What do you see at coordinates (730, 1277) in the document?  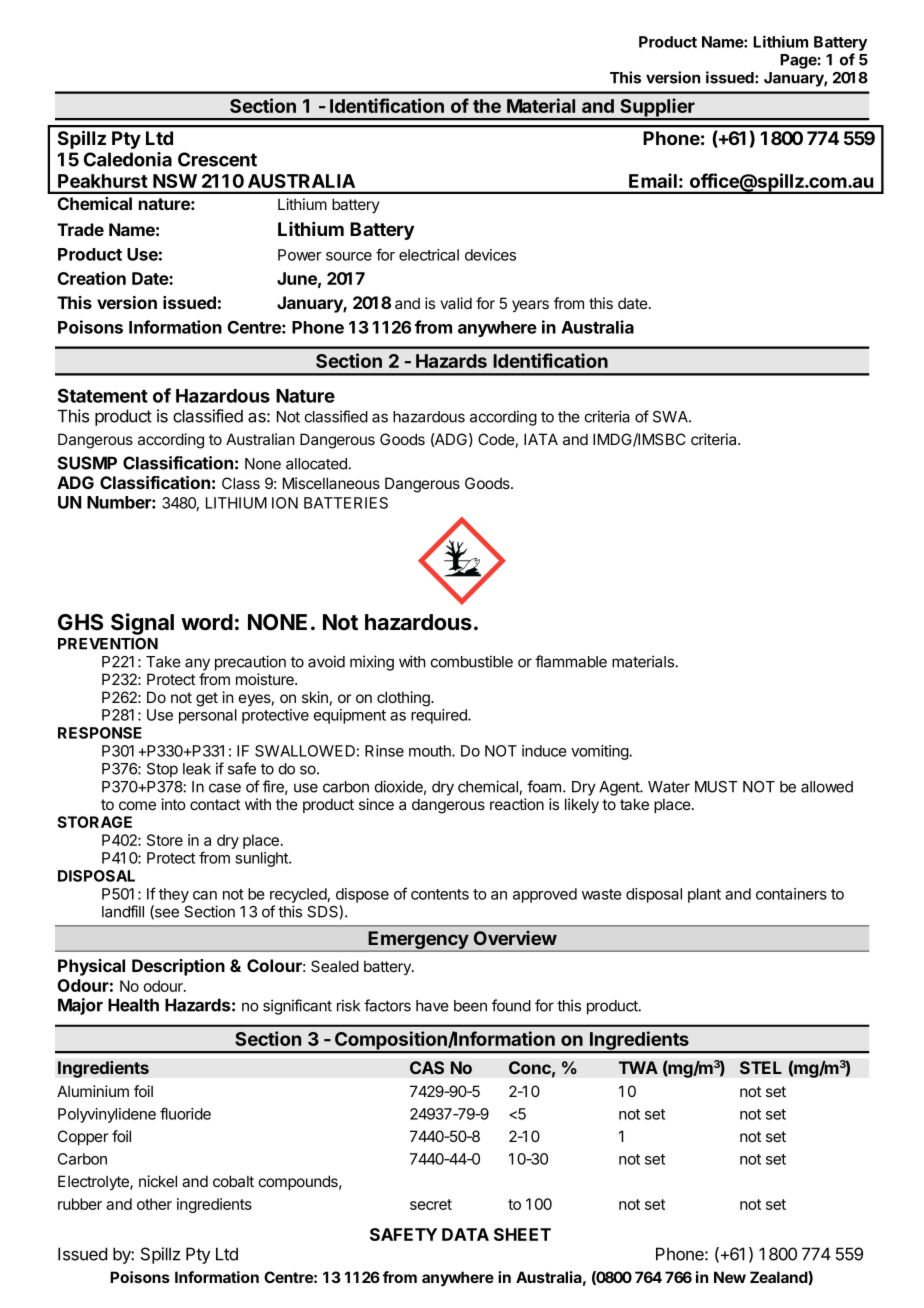 I see `New` at bounding box center [730, 1277].
